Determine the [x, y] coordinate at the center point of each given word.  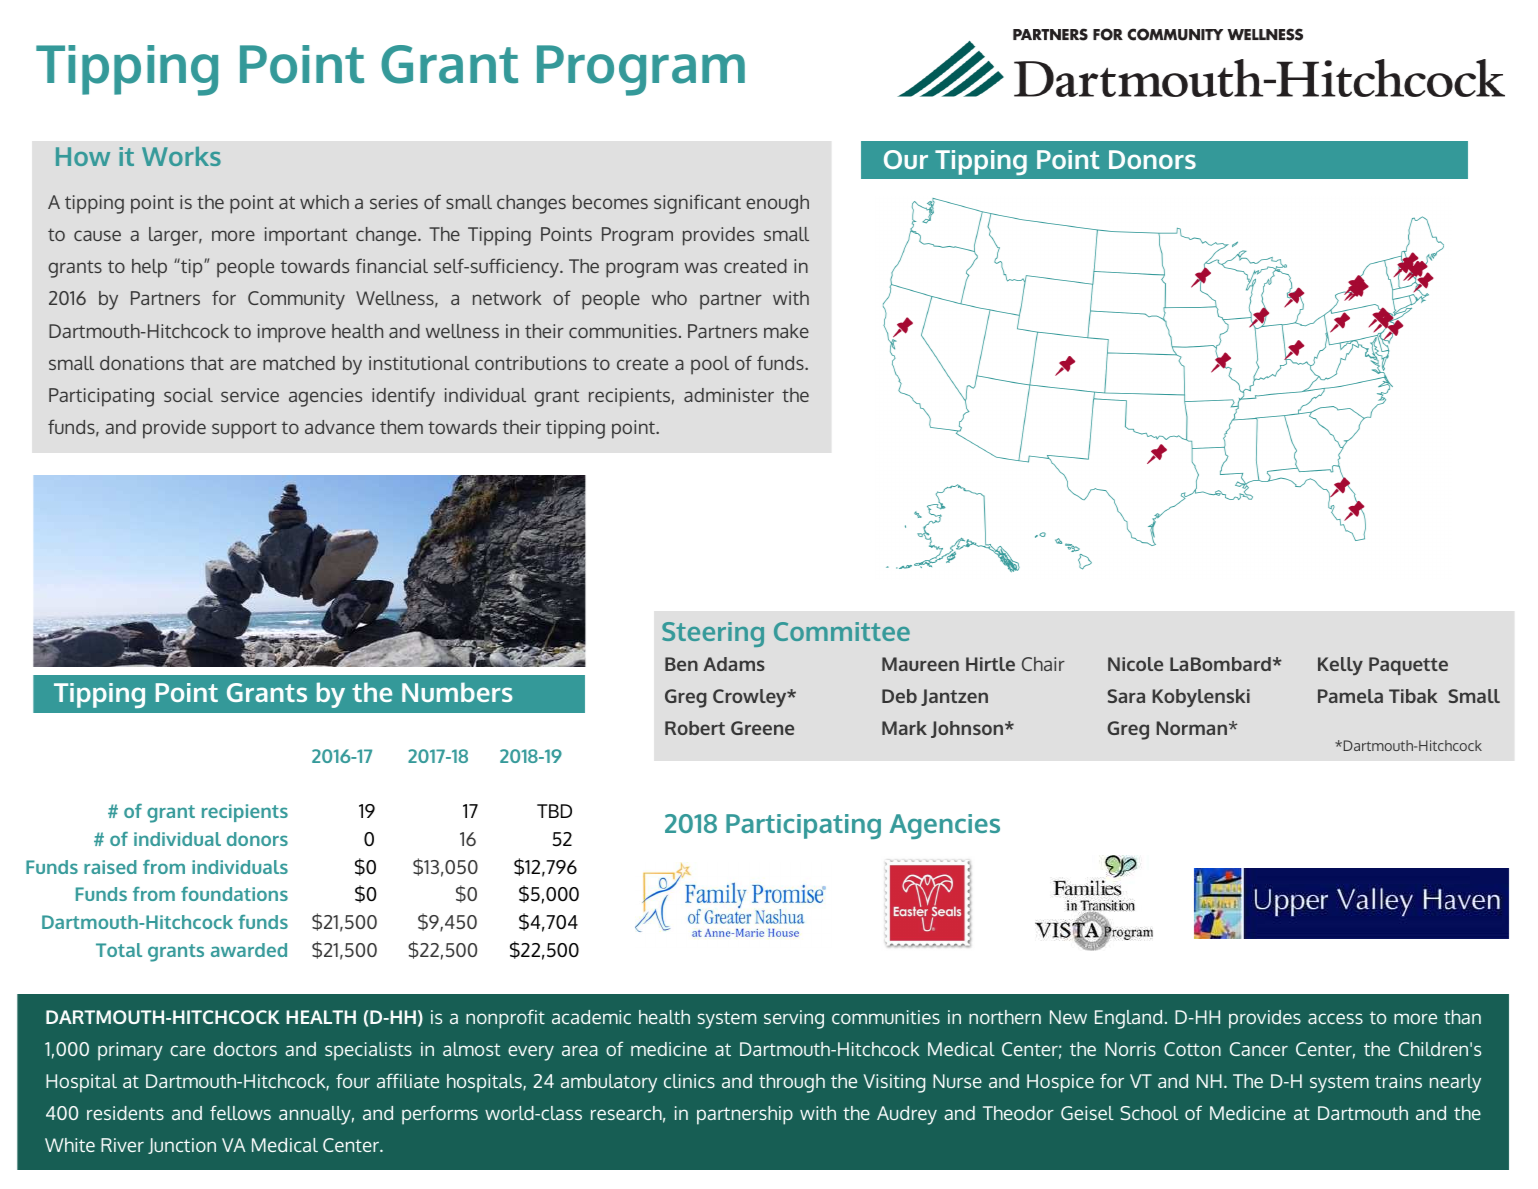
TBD [554, 811]
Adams [734, 664]
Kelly [1340, 666]
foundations [234, 894]
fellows [240, 1112]
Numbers [457, 692]
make [786, 331]
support [244, 430]
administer [729, 395]
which [324, 202]
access [1335, 1018]
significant [697, 204]
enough [777, 204]
